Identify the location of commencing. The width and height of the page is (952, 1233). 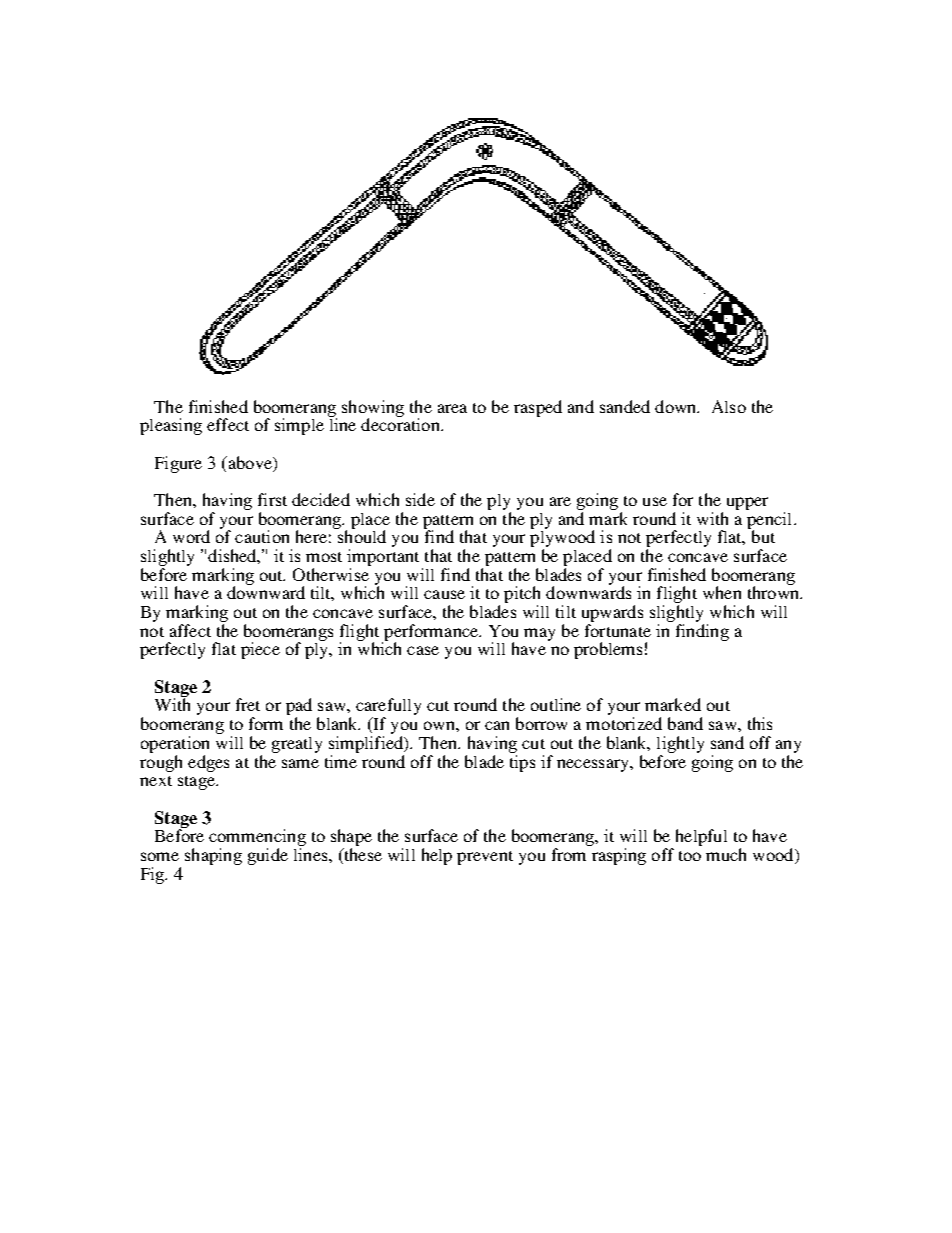
(257, 839).
